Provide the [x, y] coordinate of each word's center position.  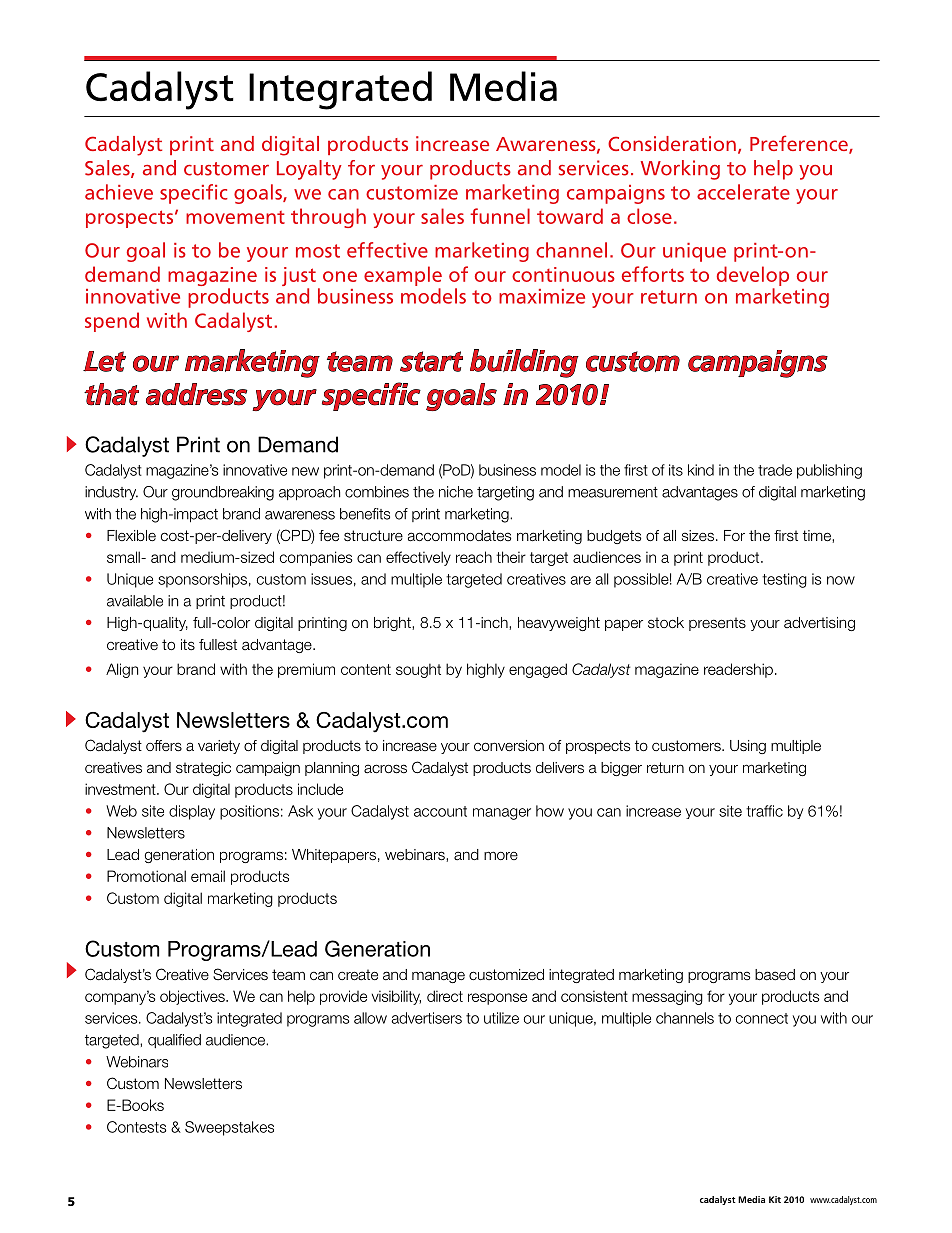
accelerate [743, 192]
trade [775, 470]
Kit [775, 1199]
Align [122, 670]
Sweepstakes [229, 1128]
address [197, 394]
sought [418, 670]
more [501, 855]
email [208, 876]
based [775, 975]
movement [235, 217]
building [524, 363]
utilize [501, 1018]
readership [738, 670]
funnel [500, 216]
